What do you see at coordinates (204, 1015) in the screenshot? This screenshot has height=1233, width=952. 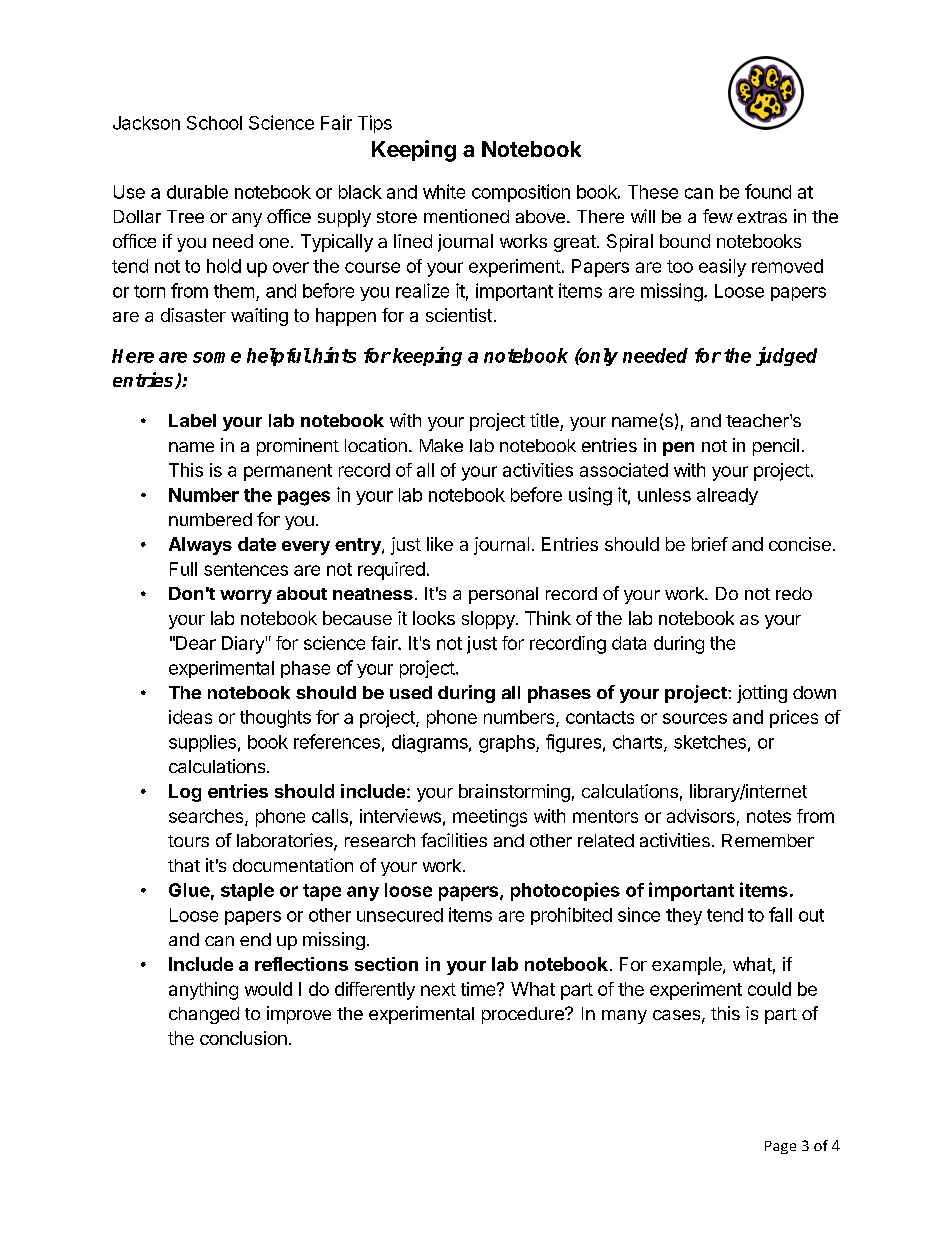 I see `changed` at bounding box center [204, 1015].
